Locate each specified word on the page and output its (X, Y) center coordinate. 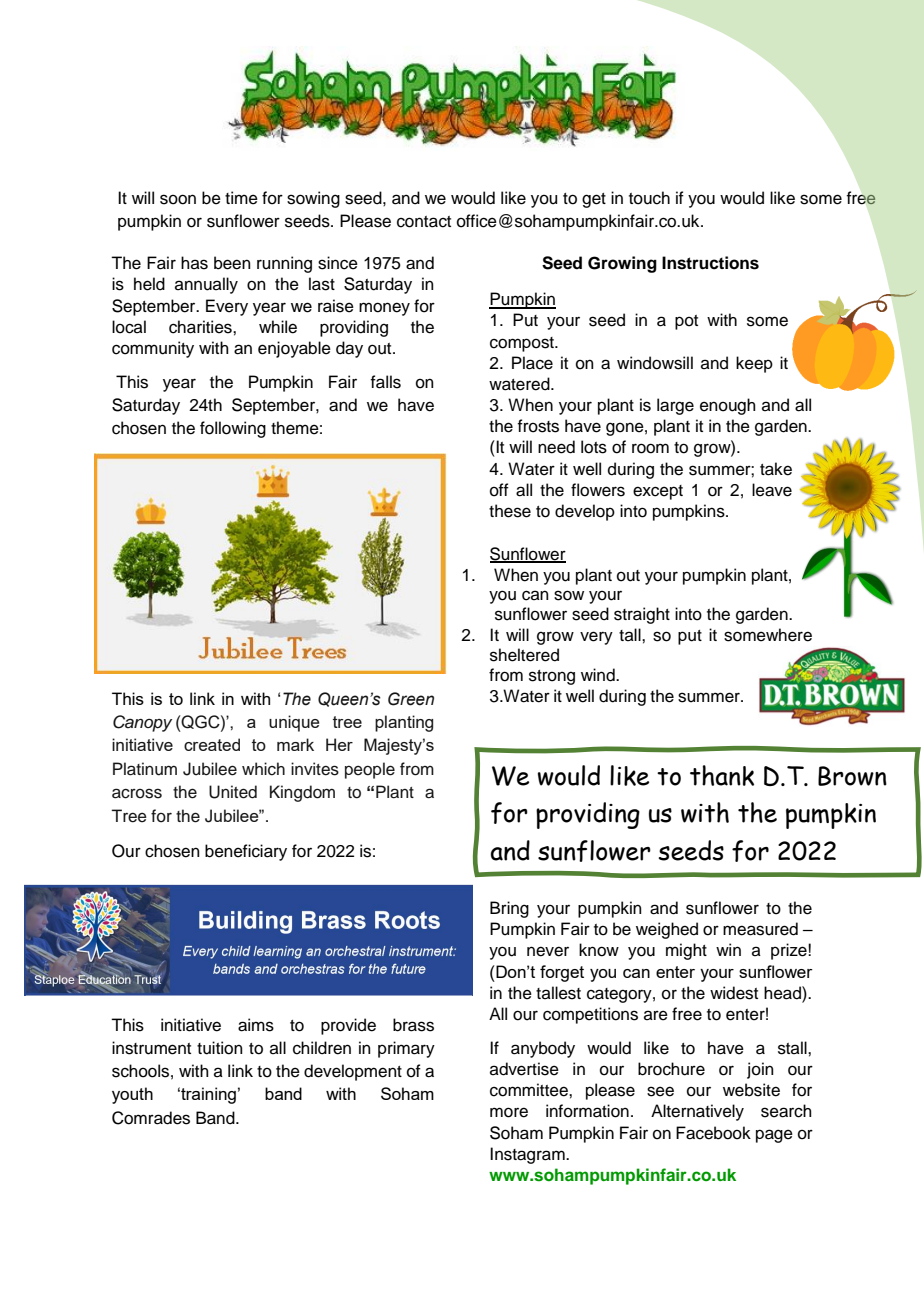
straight (642, 615)
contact (424, 222)
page (774, 1136)
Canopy (142, 723)
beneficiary (246, 852)
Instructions (710, 263)
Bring (509, 909)
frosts (538, 426)
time (241, 198)
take (776, 469)
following (233, 429)
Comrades (151, 1118)
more (509, 1112)
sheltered (524, 655)
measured (760, 929)
